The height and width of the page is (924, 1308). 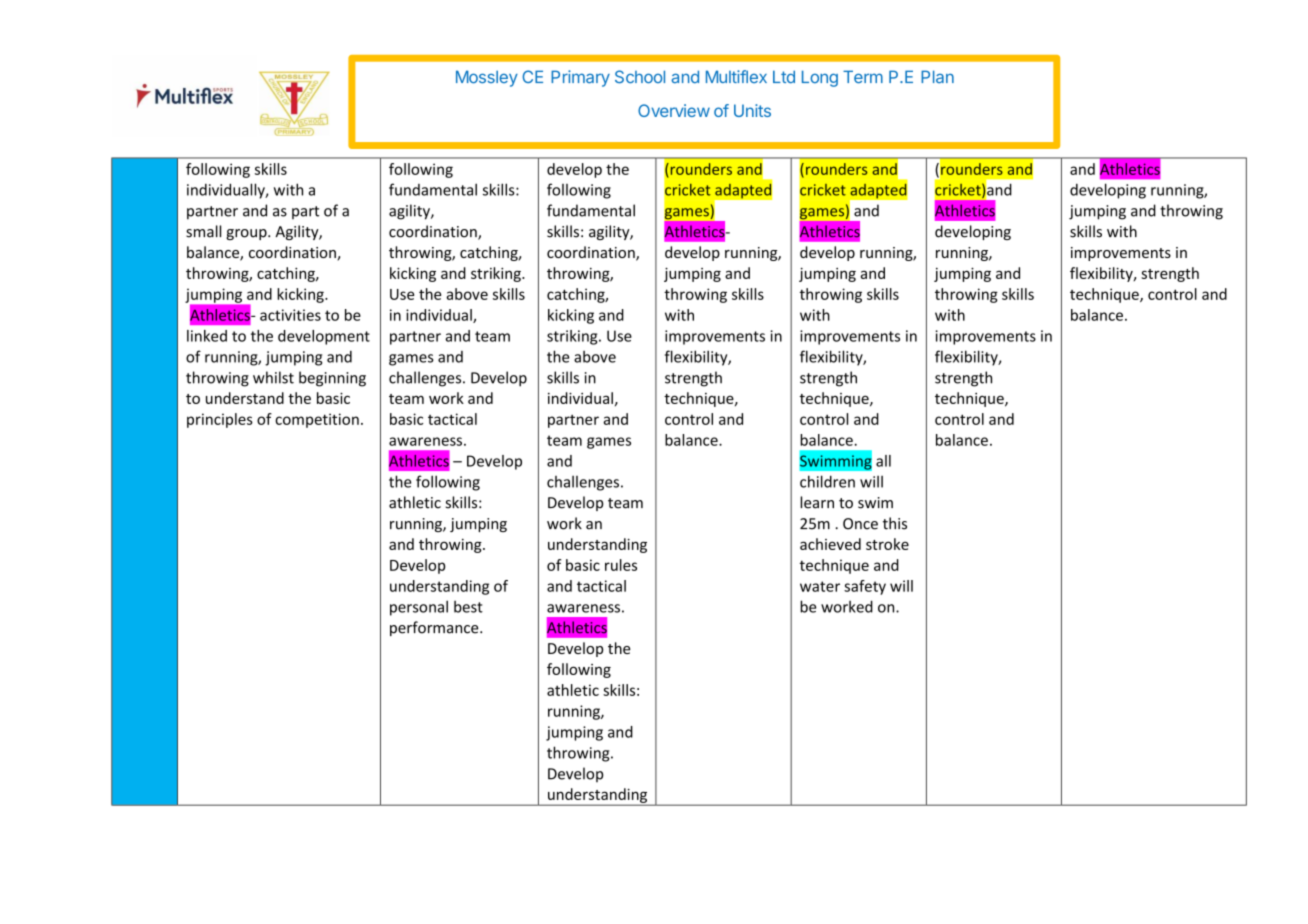 What do you see at coordinates (419, 608) in the page?
I see `personal` at bounding box center [419, 608].
